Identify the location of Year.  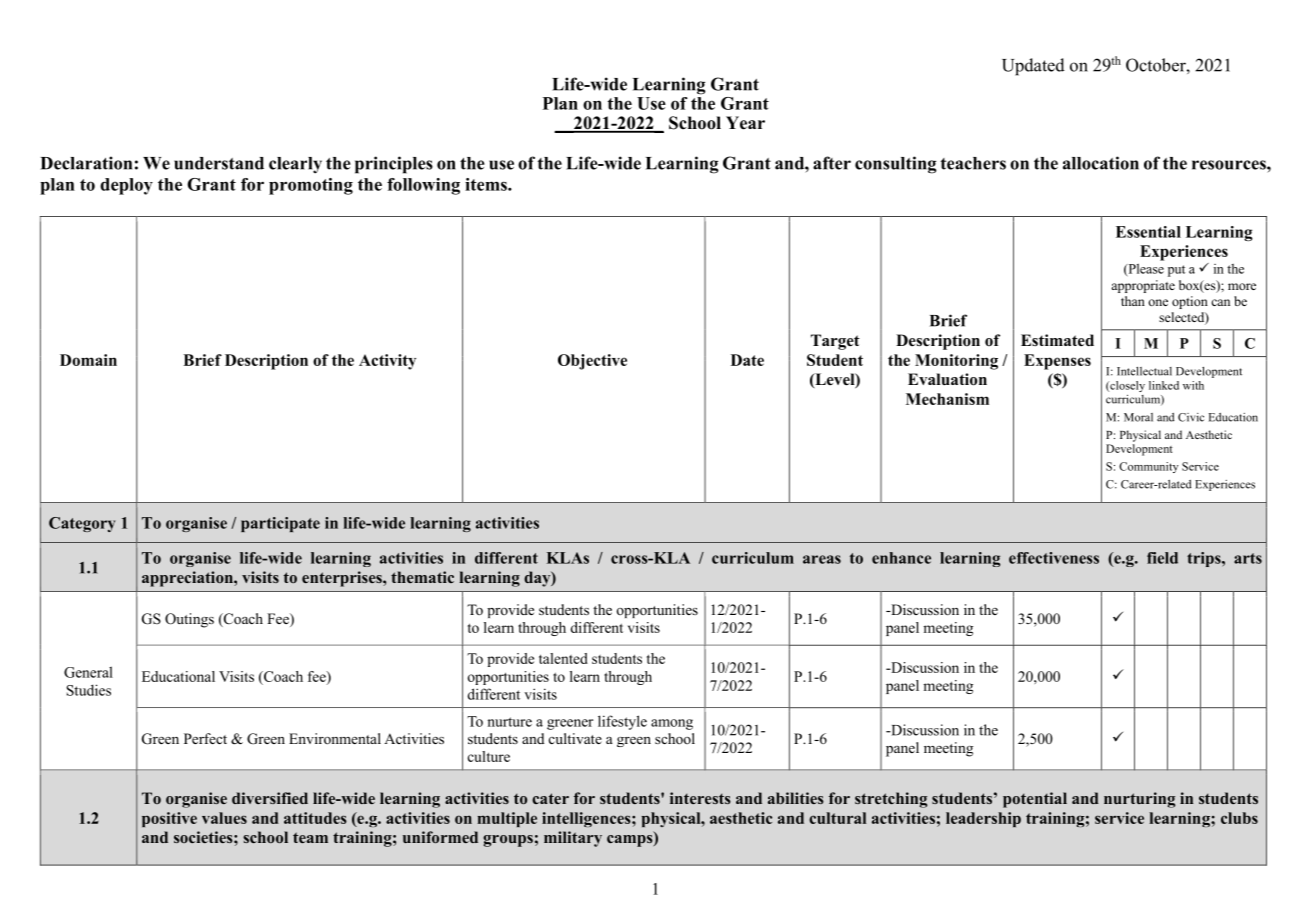
(745, 123).
